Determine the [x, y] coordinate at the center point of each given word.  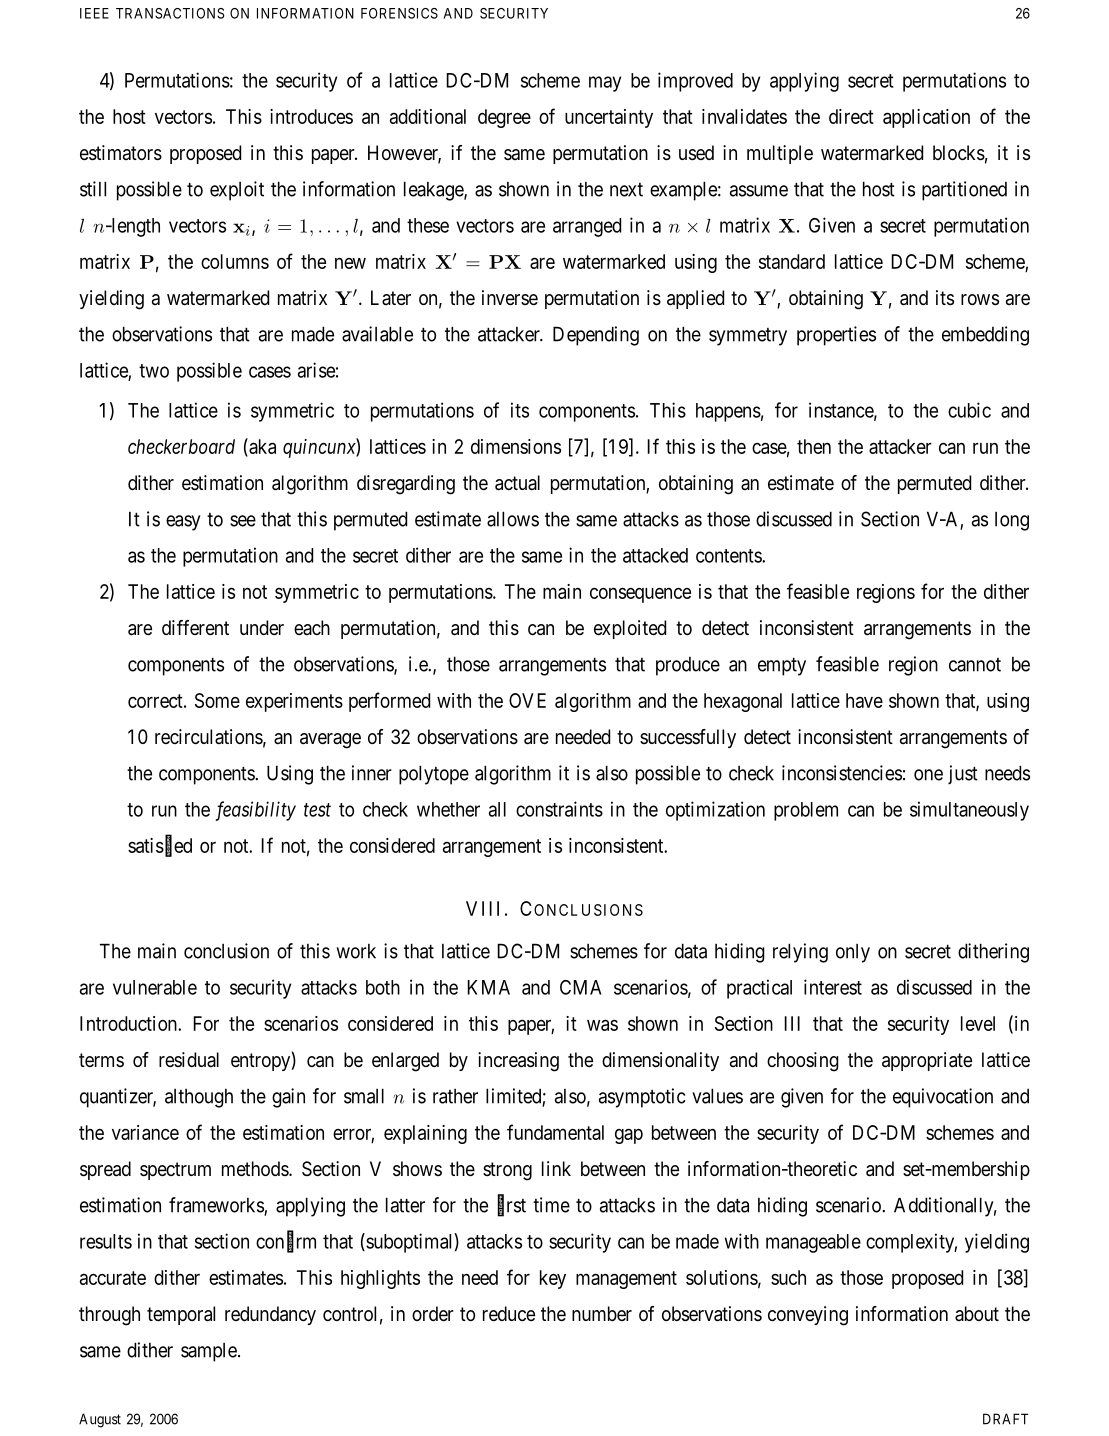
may [605, 84]
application [926, 118]
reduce [509, 1313]
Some [217, 700]
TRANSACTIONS [170, 13]
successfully [688, 738]
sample [209, 1352]
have [864, 700]
